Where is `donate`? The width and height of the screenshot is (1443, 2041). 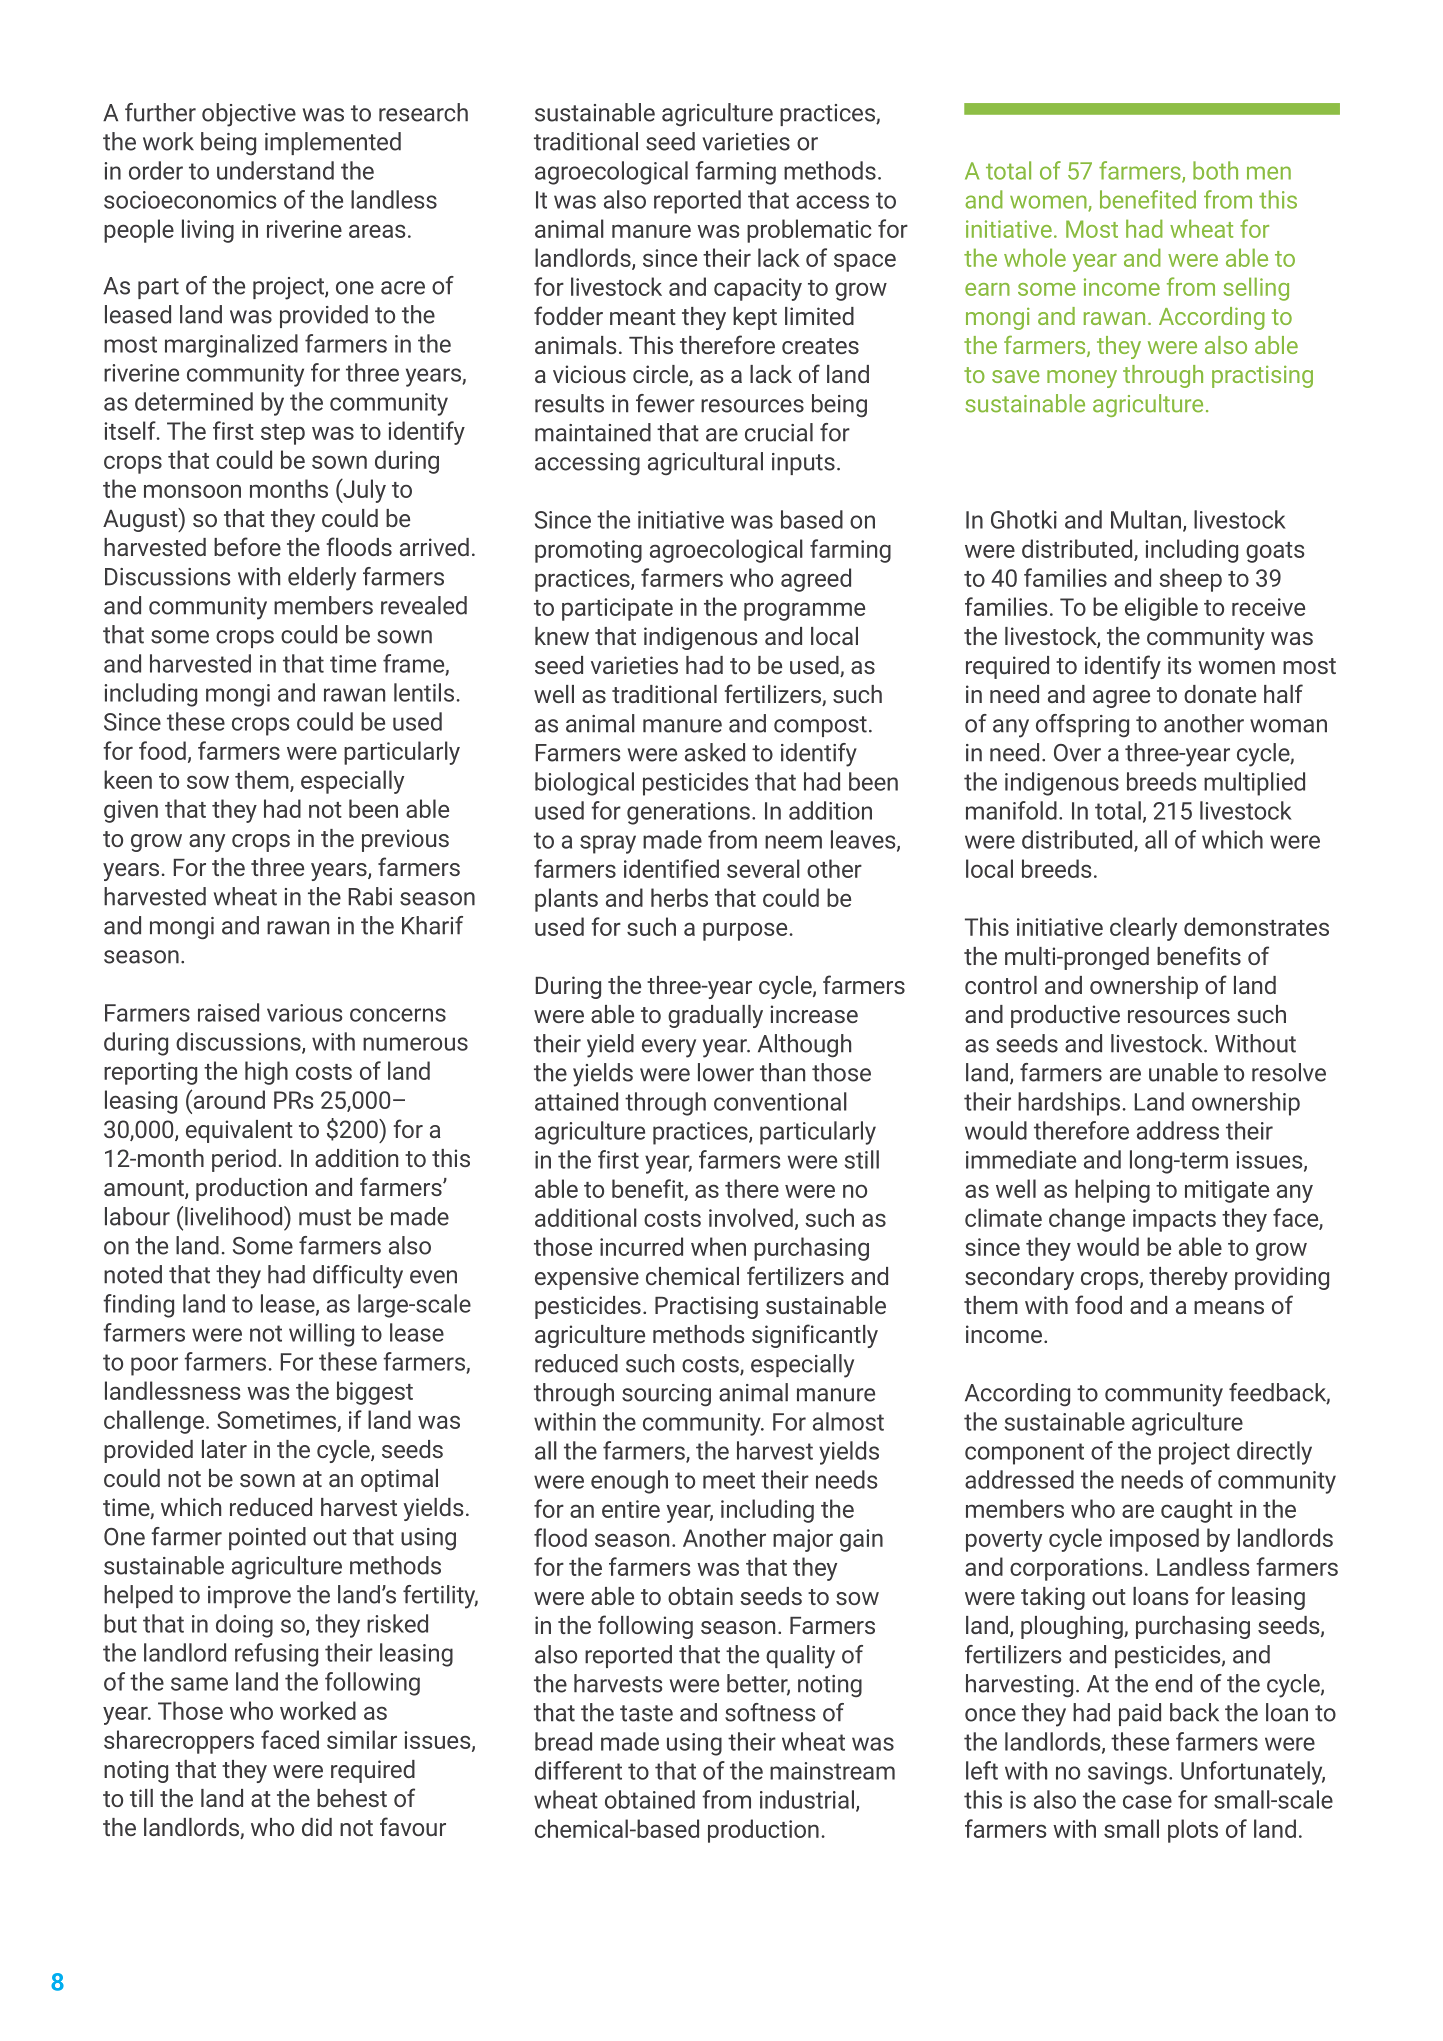 donate is located at coordinates (1220, 694).
